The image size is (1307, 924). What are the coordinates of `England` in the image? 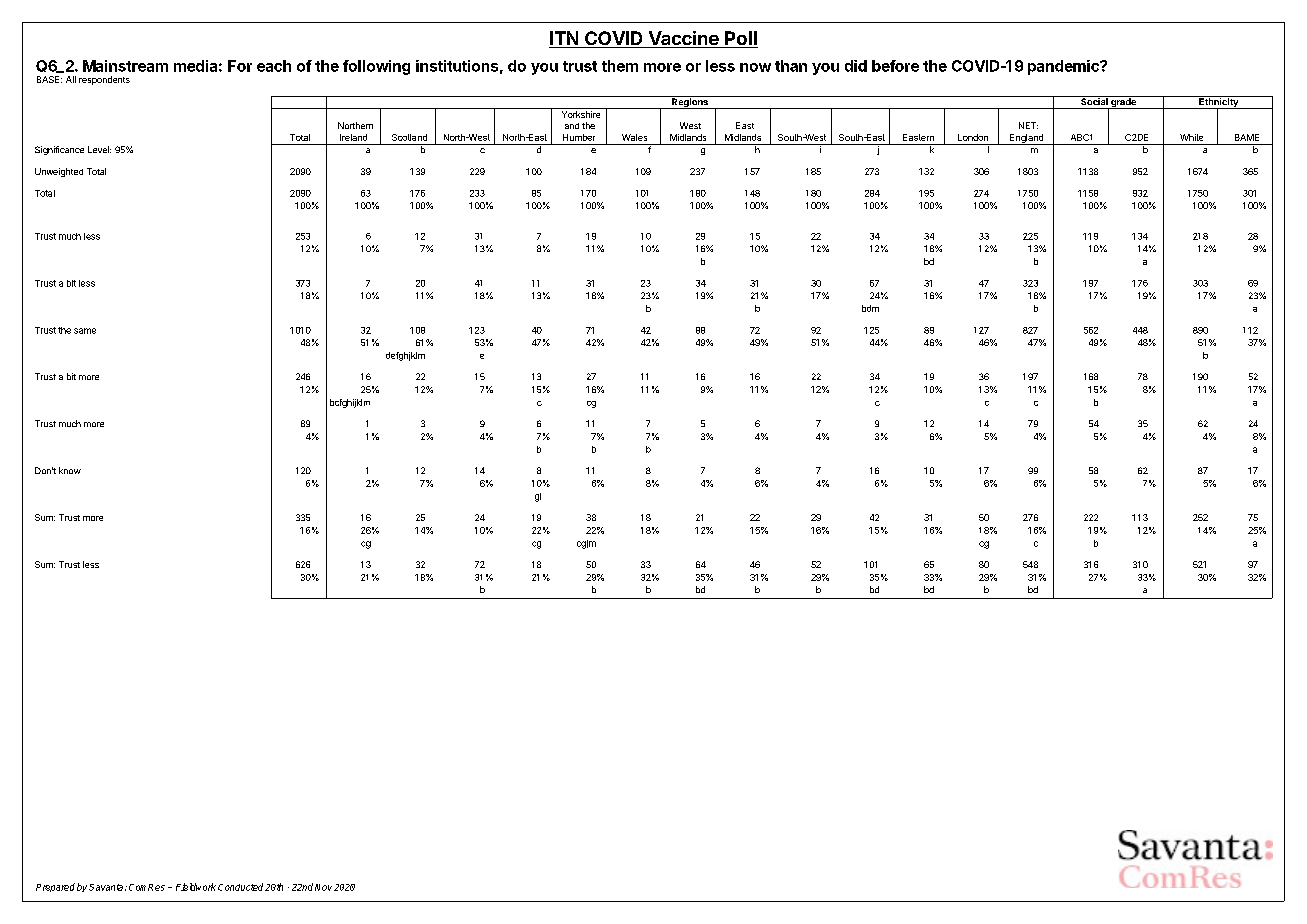 It's located at (1026, 139).
